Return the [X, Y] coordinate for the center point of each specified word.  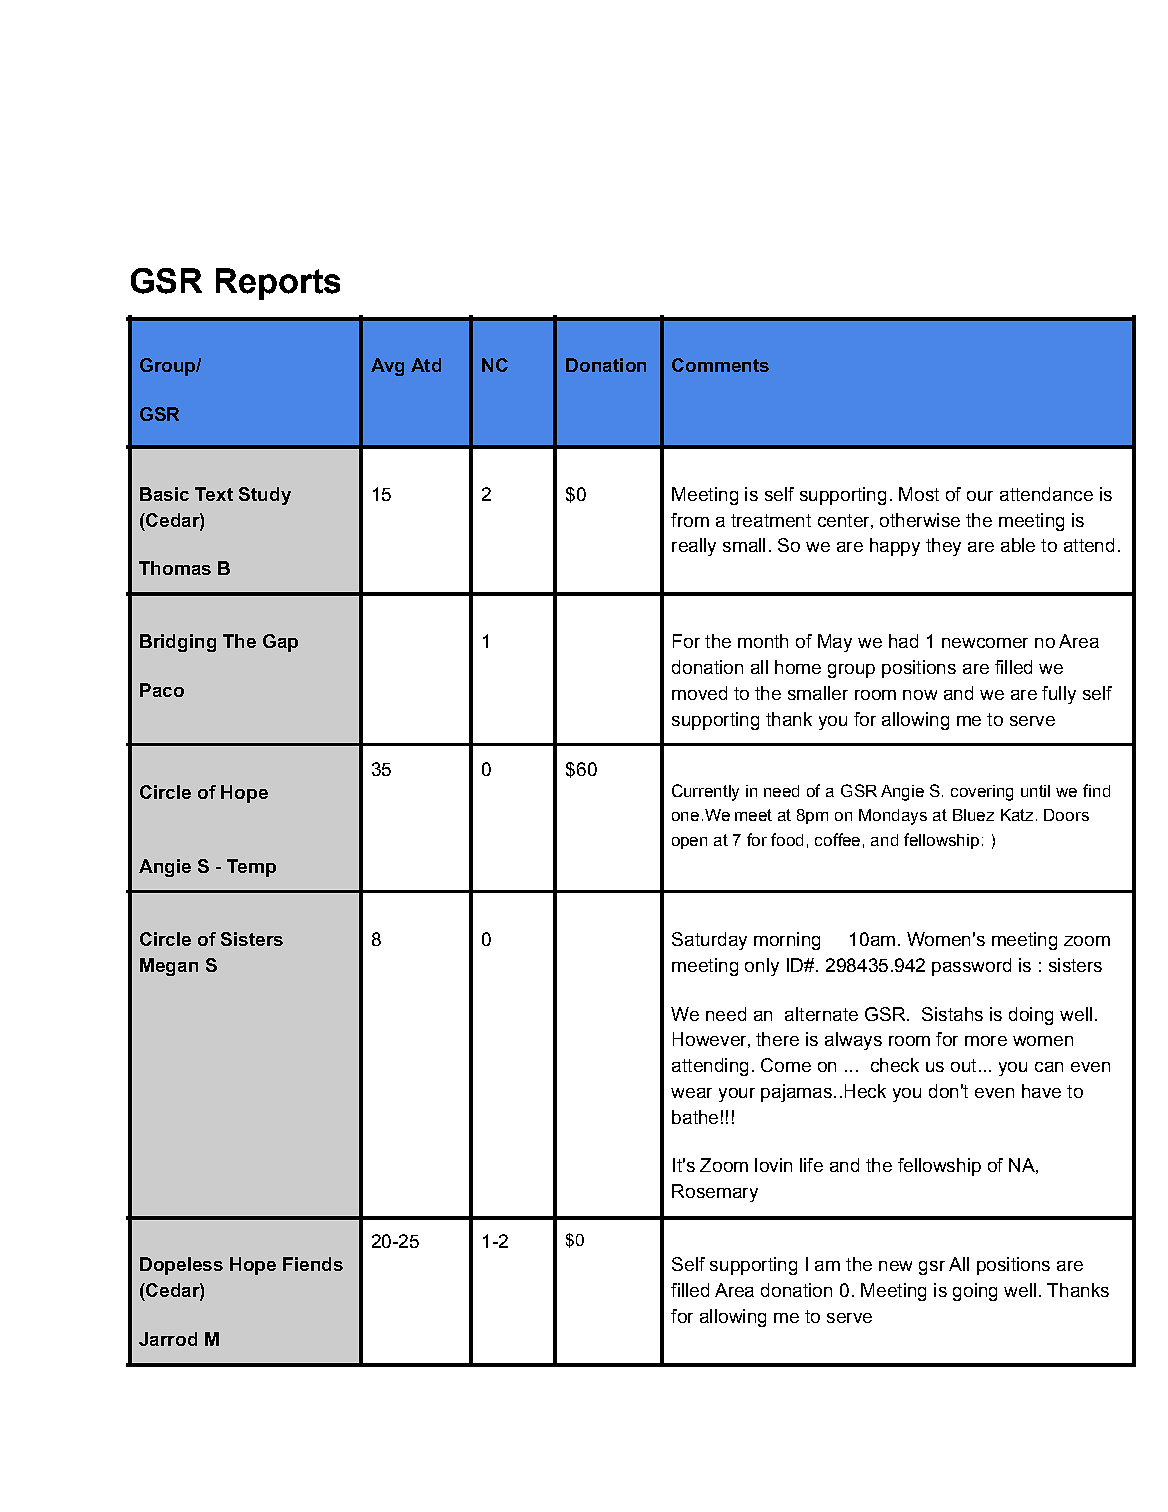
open [689, 843]
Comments [720, 365]
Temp [251, 868]
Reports [278, 284]
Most [919, 494]
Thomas [175, 568]
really [694, 547]
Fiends [313, 1264]
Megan [169, 967]
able [1018, 545]
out [963, 1065]
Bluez [973, 815]
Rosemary [715, 1193]
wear [691, 1093]
